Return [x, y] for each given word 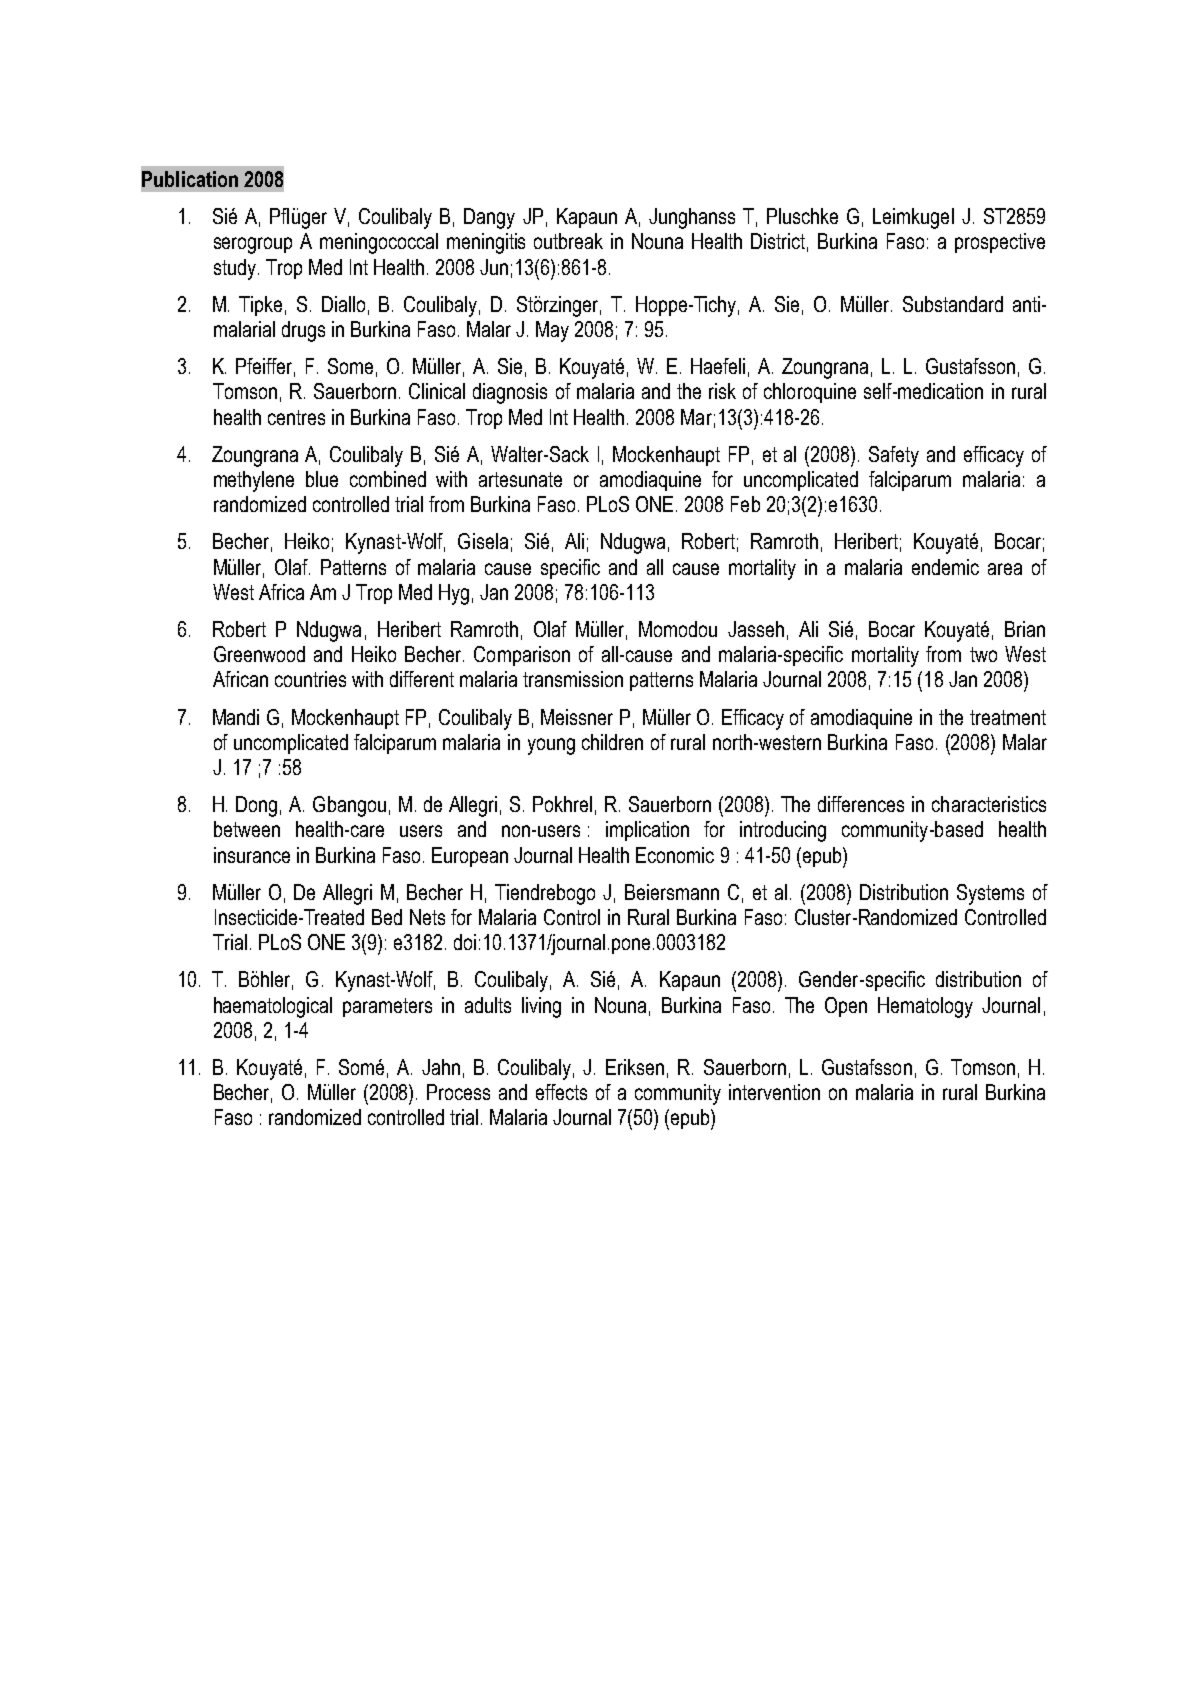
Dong [256, 806]
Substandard [953, 304]
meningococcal [379, 243]
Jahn [441, 1067]
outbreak [568, 241]
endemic [945, 567]
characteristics [989, 804]
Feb [745, 504]
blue [322, 479]
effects [561, 1092]
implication [647, 831]
